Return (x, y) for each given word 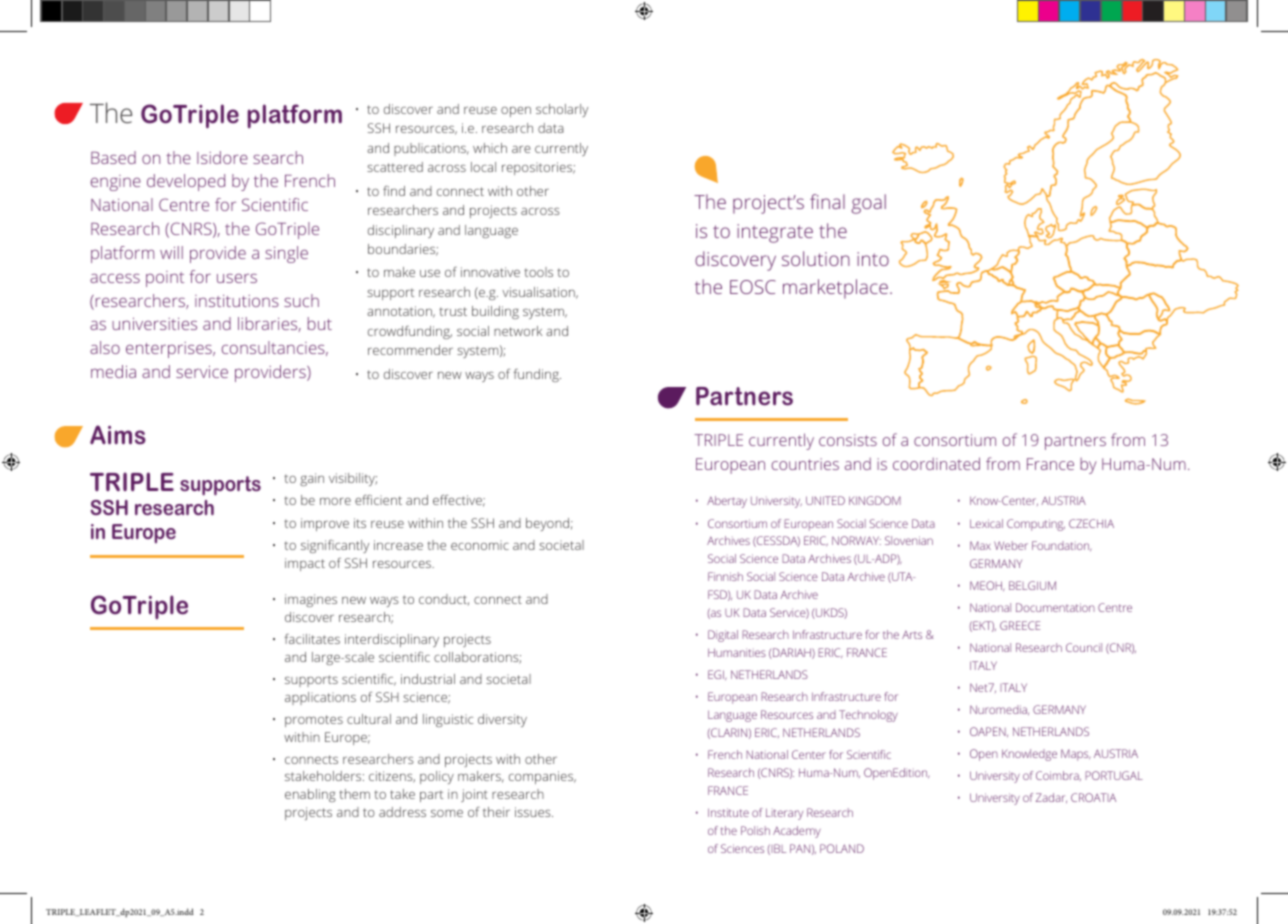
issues (534, 812)
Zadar (1051, 798)
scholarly (562, 110)
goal (869, 204)
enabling (310, 795)
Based (113, 157)
